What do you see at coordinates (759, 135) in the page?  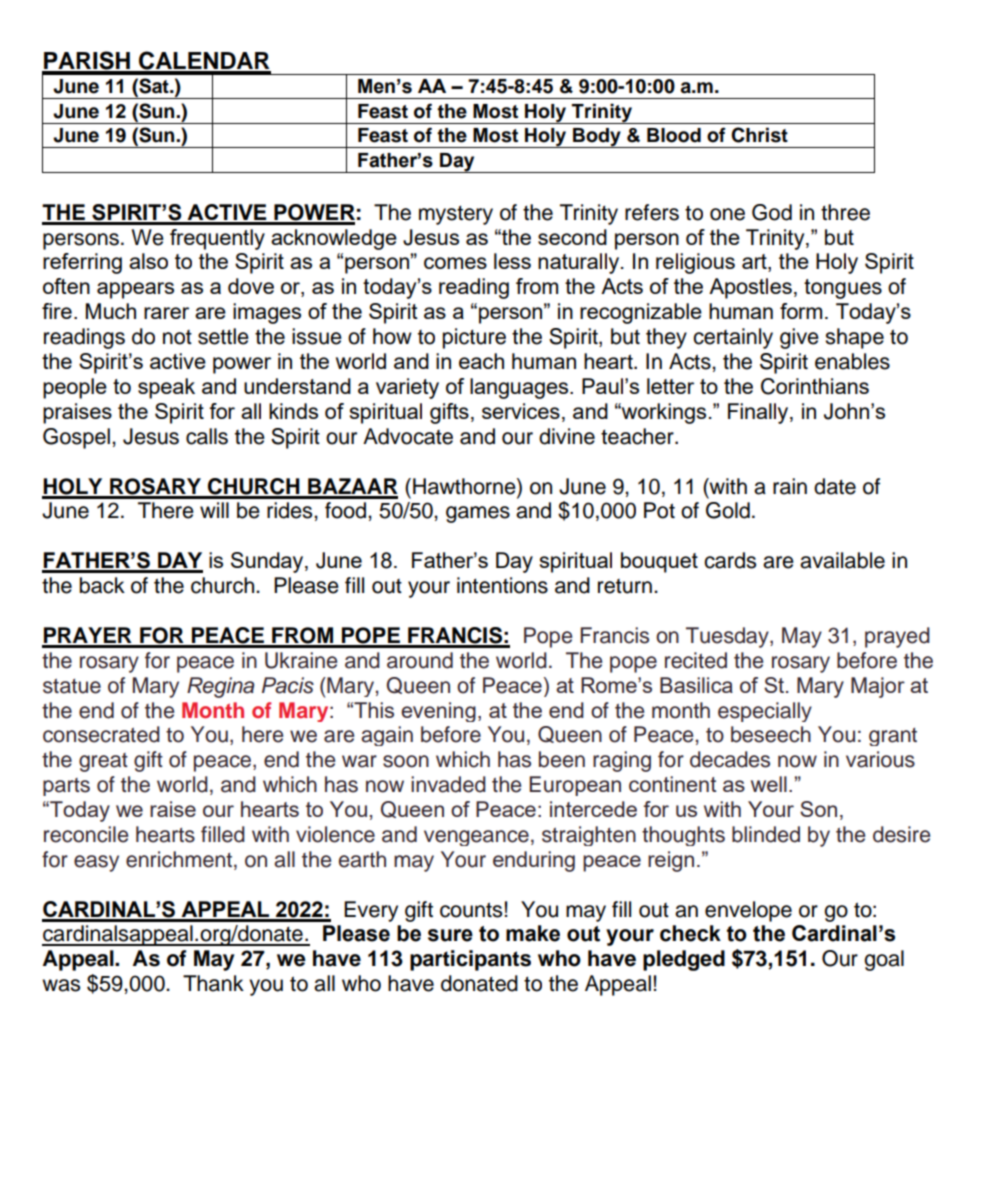 I see `Christ` at bounding box center [759, 135].
